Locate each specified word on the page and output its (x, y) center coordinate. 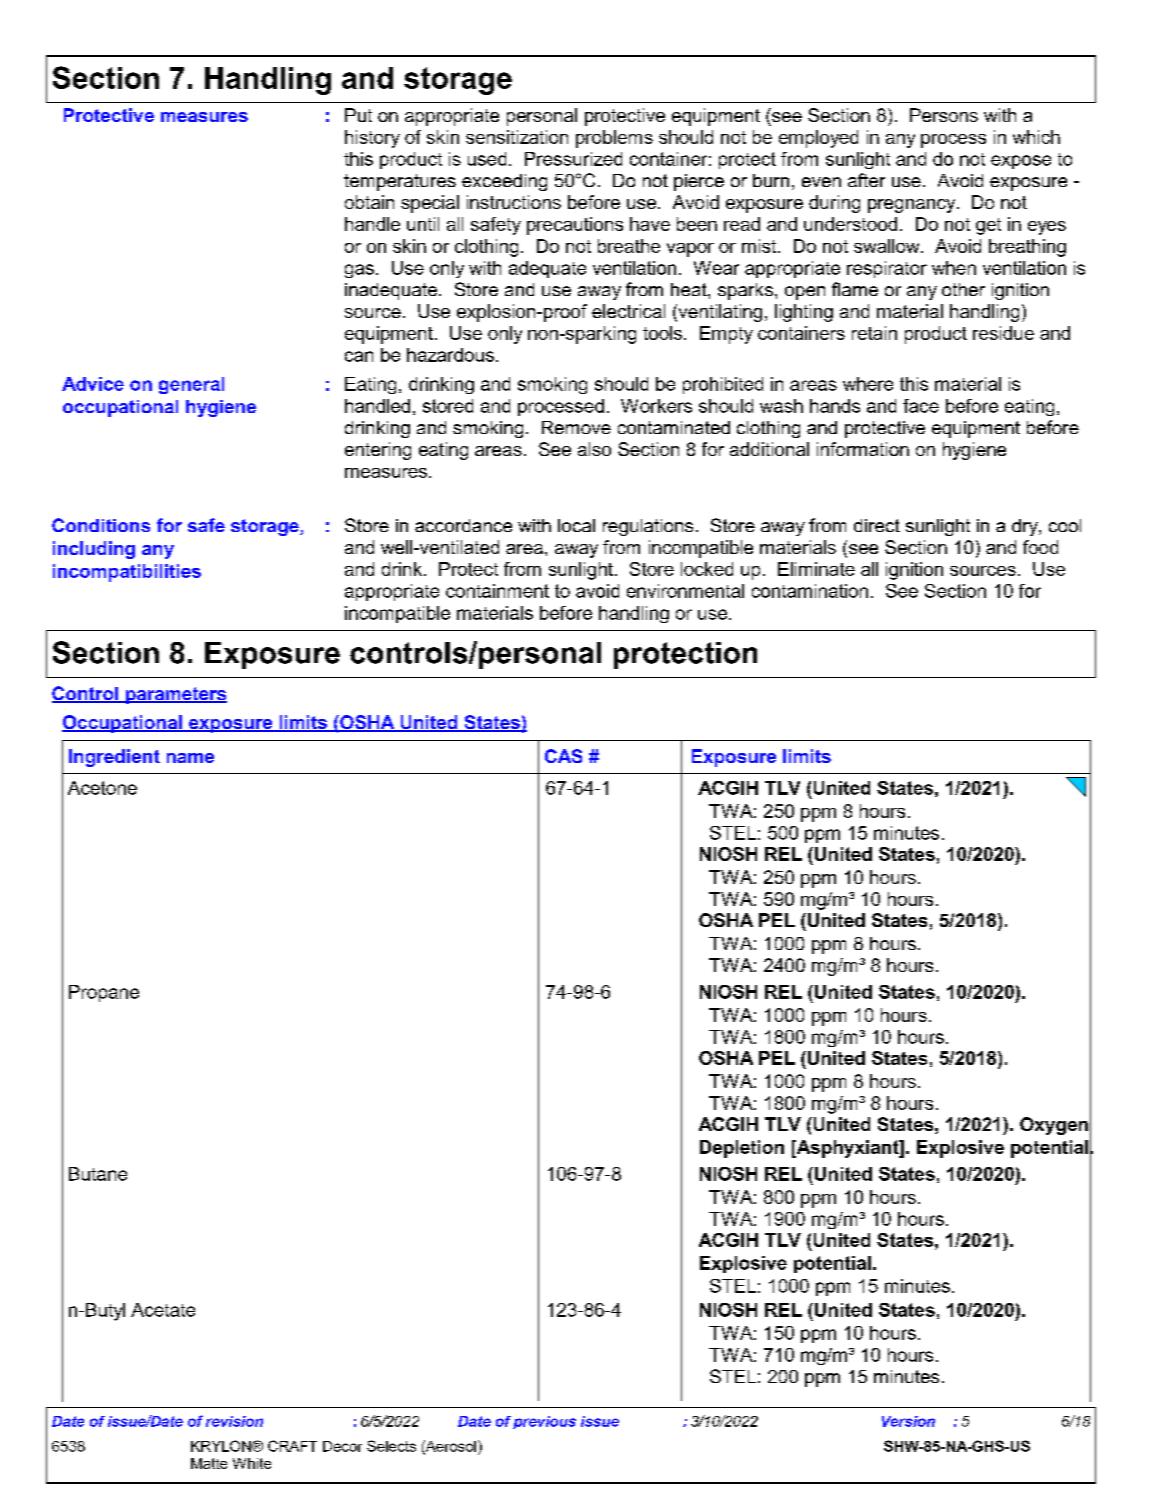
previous (544, 1422)
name (190, 758)
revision (234, 1421)
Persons (944, 115)
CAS (563, 756)
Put (358, 115)
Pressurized (573, 159)
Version (908, 1421)
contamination (810, 591)
